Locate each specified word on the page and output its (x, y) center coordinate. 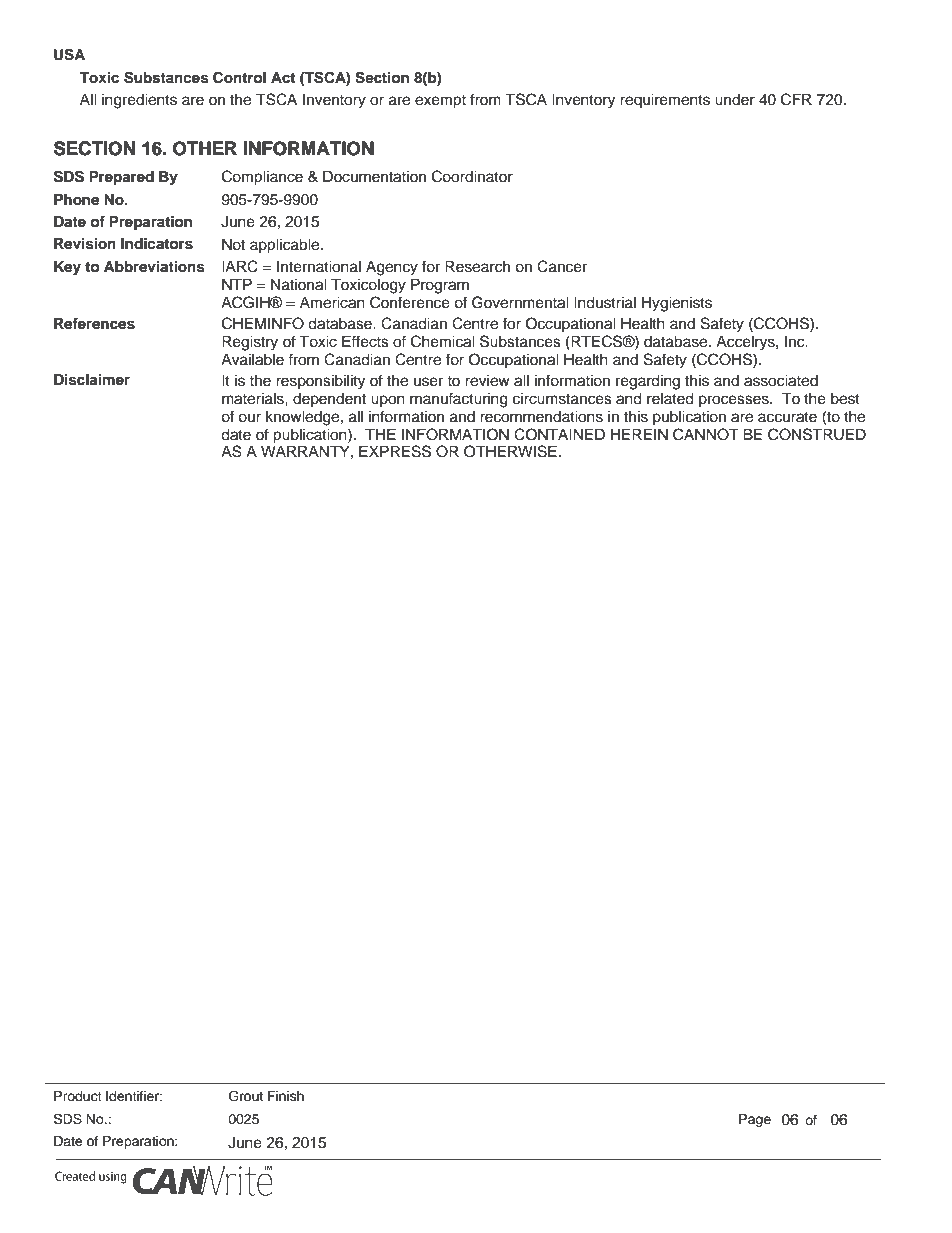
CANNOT (706, 434)
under (735, 100)
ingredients (139, 101)
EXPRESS (395, 451)
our (249, 418)
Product (78, 1096)
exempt (440, 102)
